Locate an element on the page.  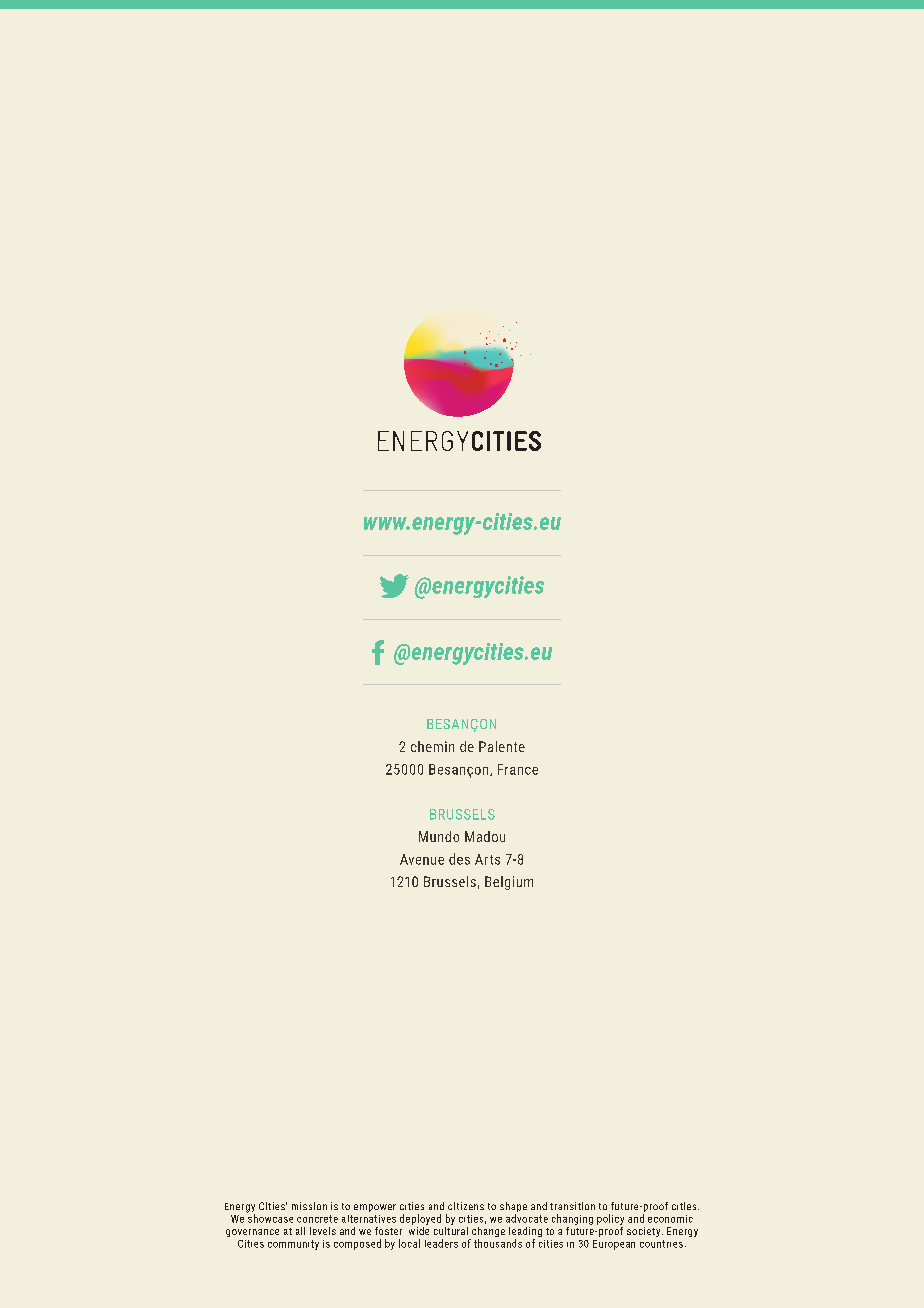
France is located at coordinates (518, 769).
